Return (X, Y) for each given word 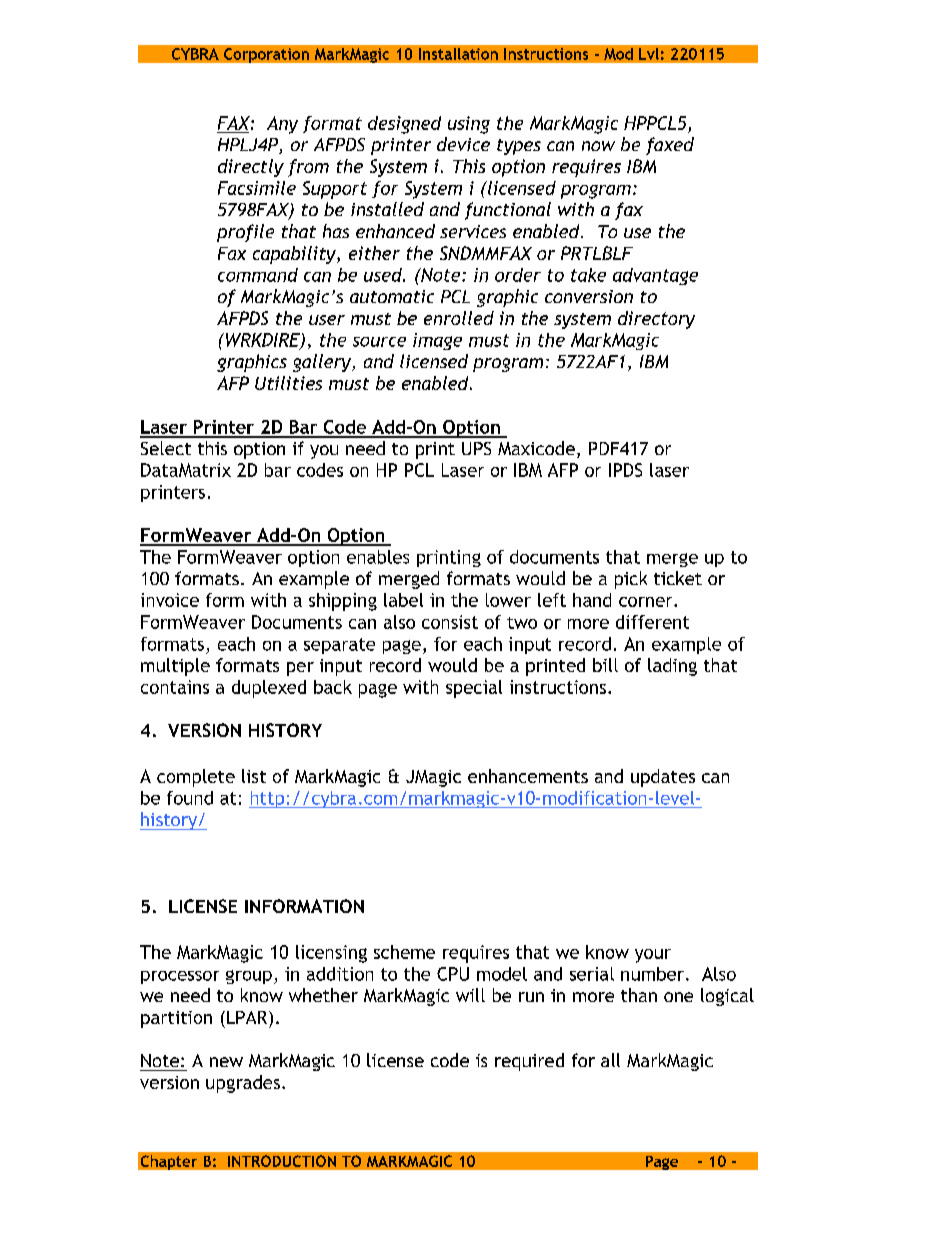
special (474, 689)
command (258, 275)
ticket (678, 578)
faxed (670, 146)
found (190, 798)
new (226, 1062)
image (437, 341)
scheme (404, 952)
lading (672, 667)
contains (175, 687)
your (653, 956)
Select (166, 448)
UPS (476, 448)
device (463, 144)
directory (656, 320)
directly (251, 168)
